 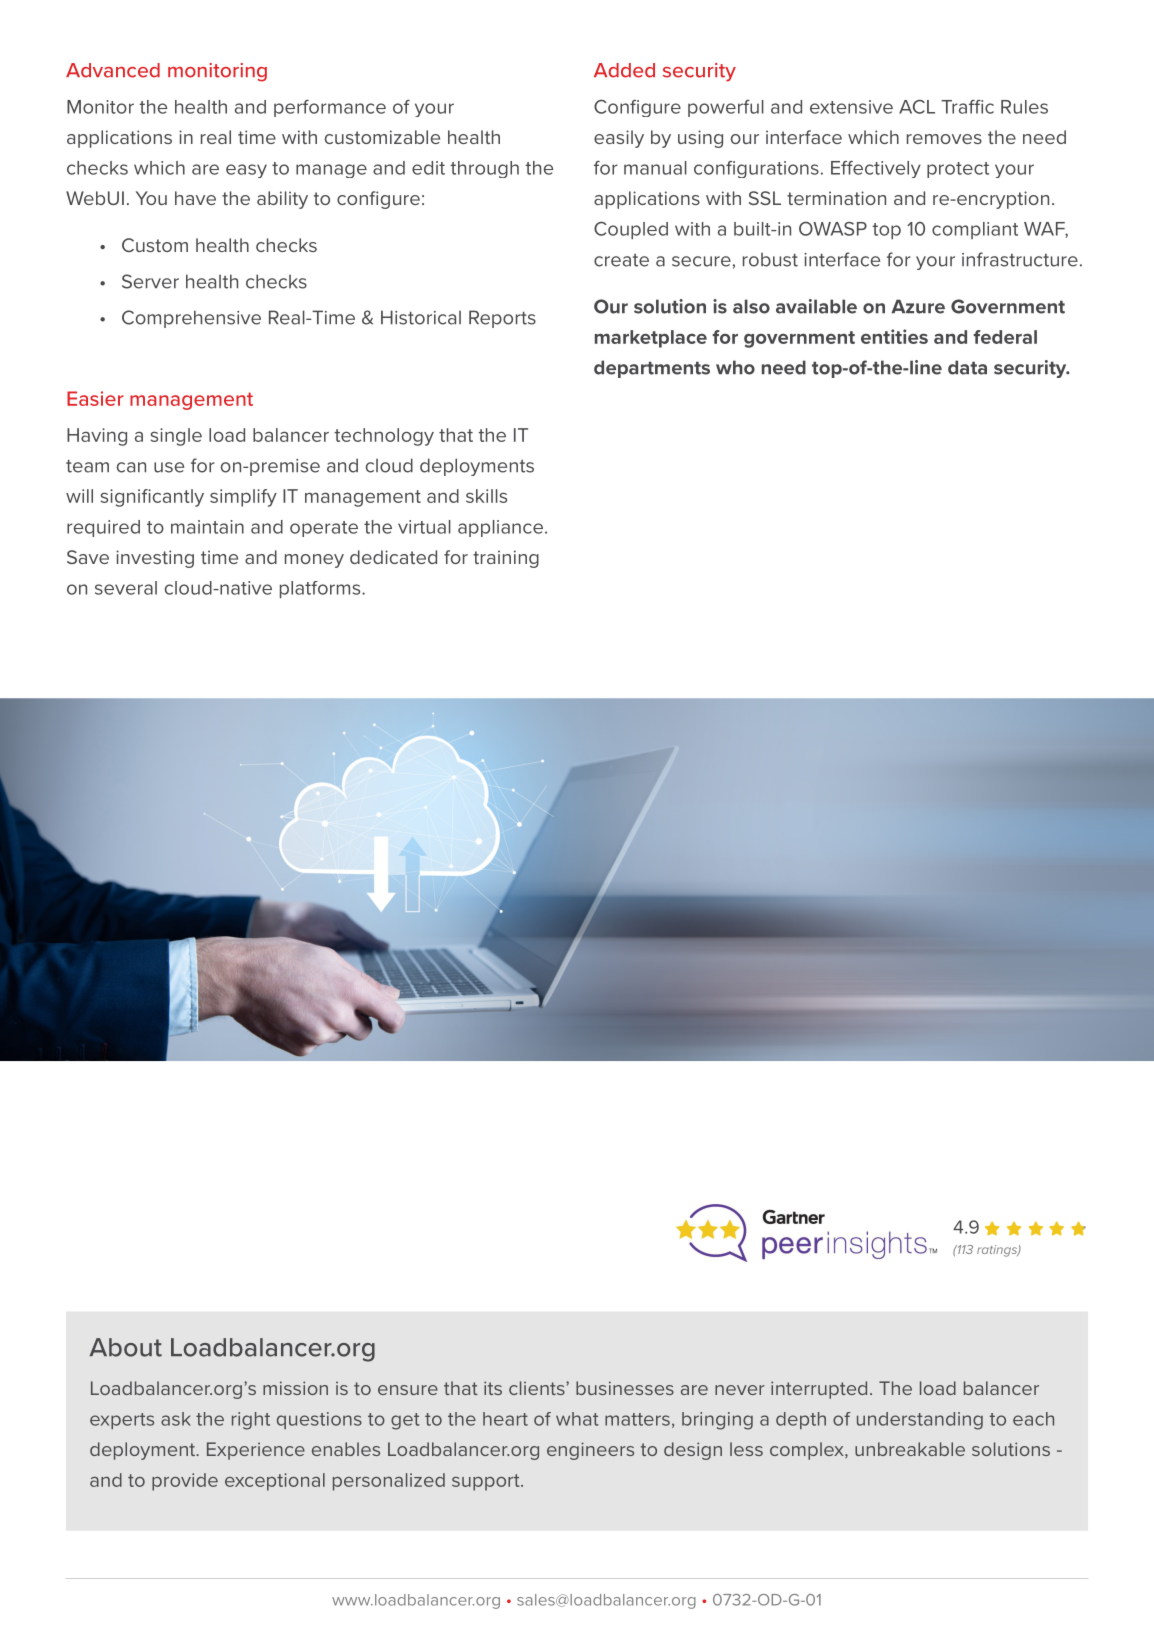 I want to click on ask, so click(x=176, y=1419).
